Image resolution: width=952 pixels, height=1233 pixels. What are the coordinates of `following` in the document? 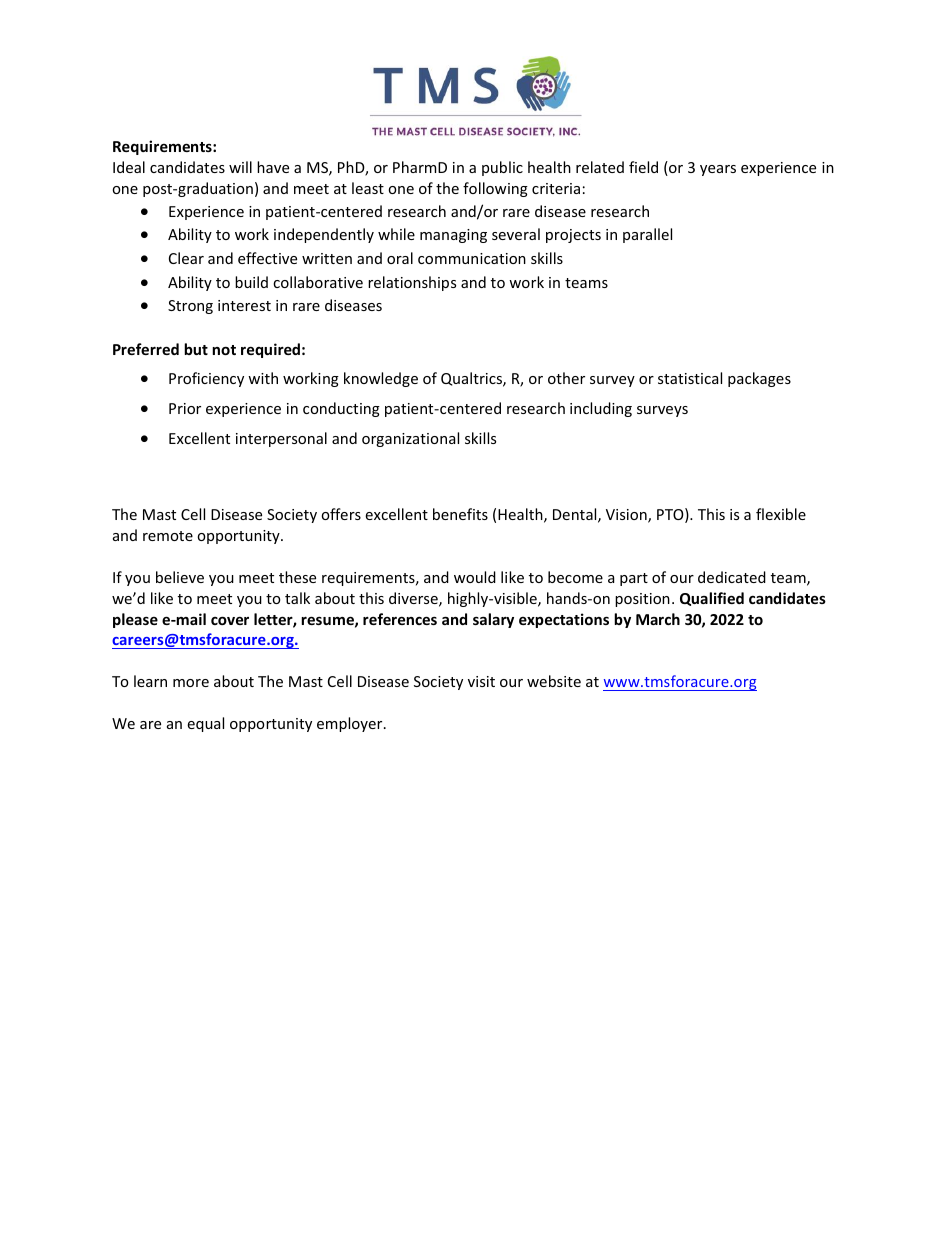 It's located at (495, 189).
